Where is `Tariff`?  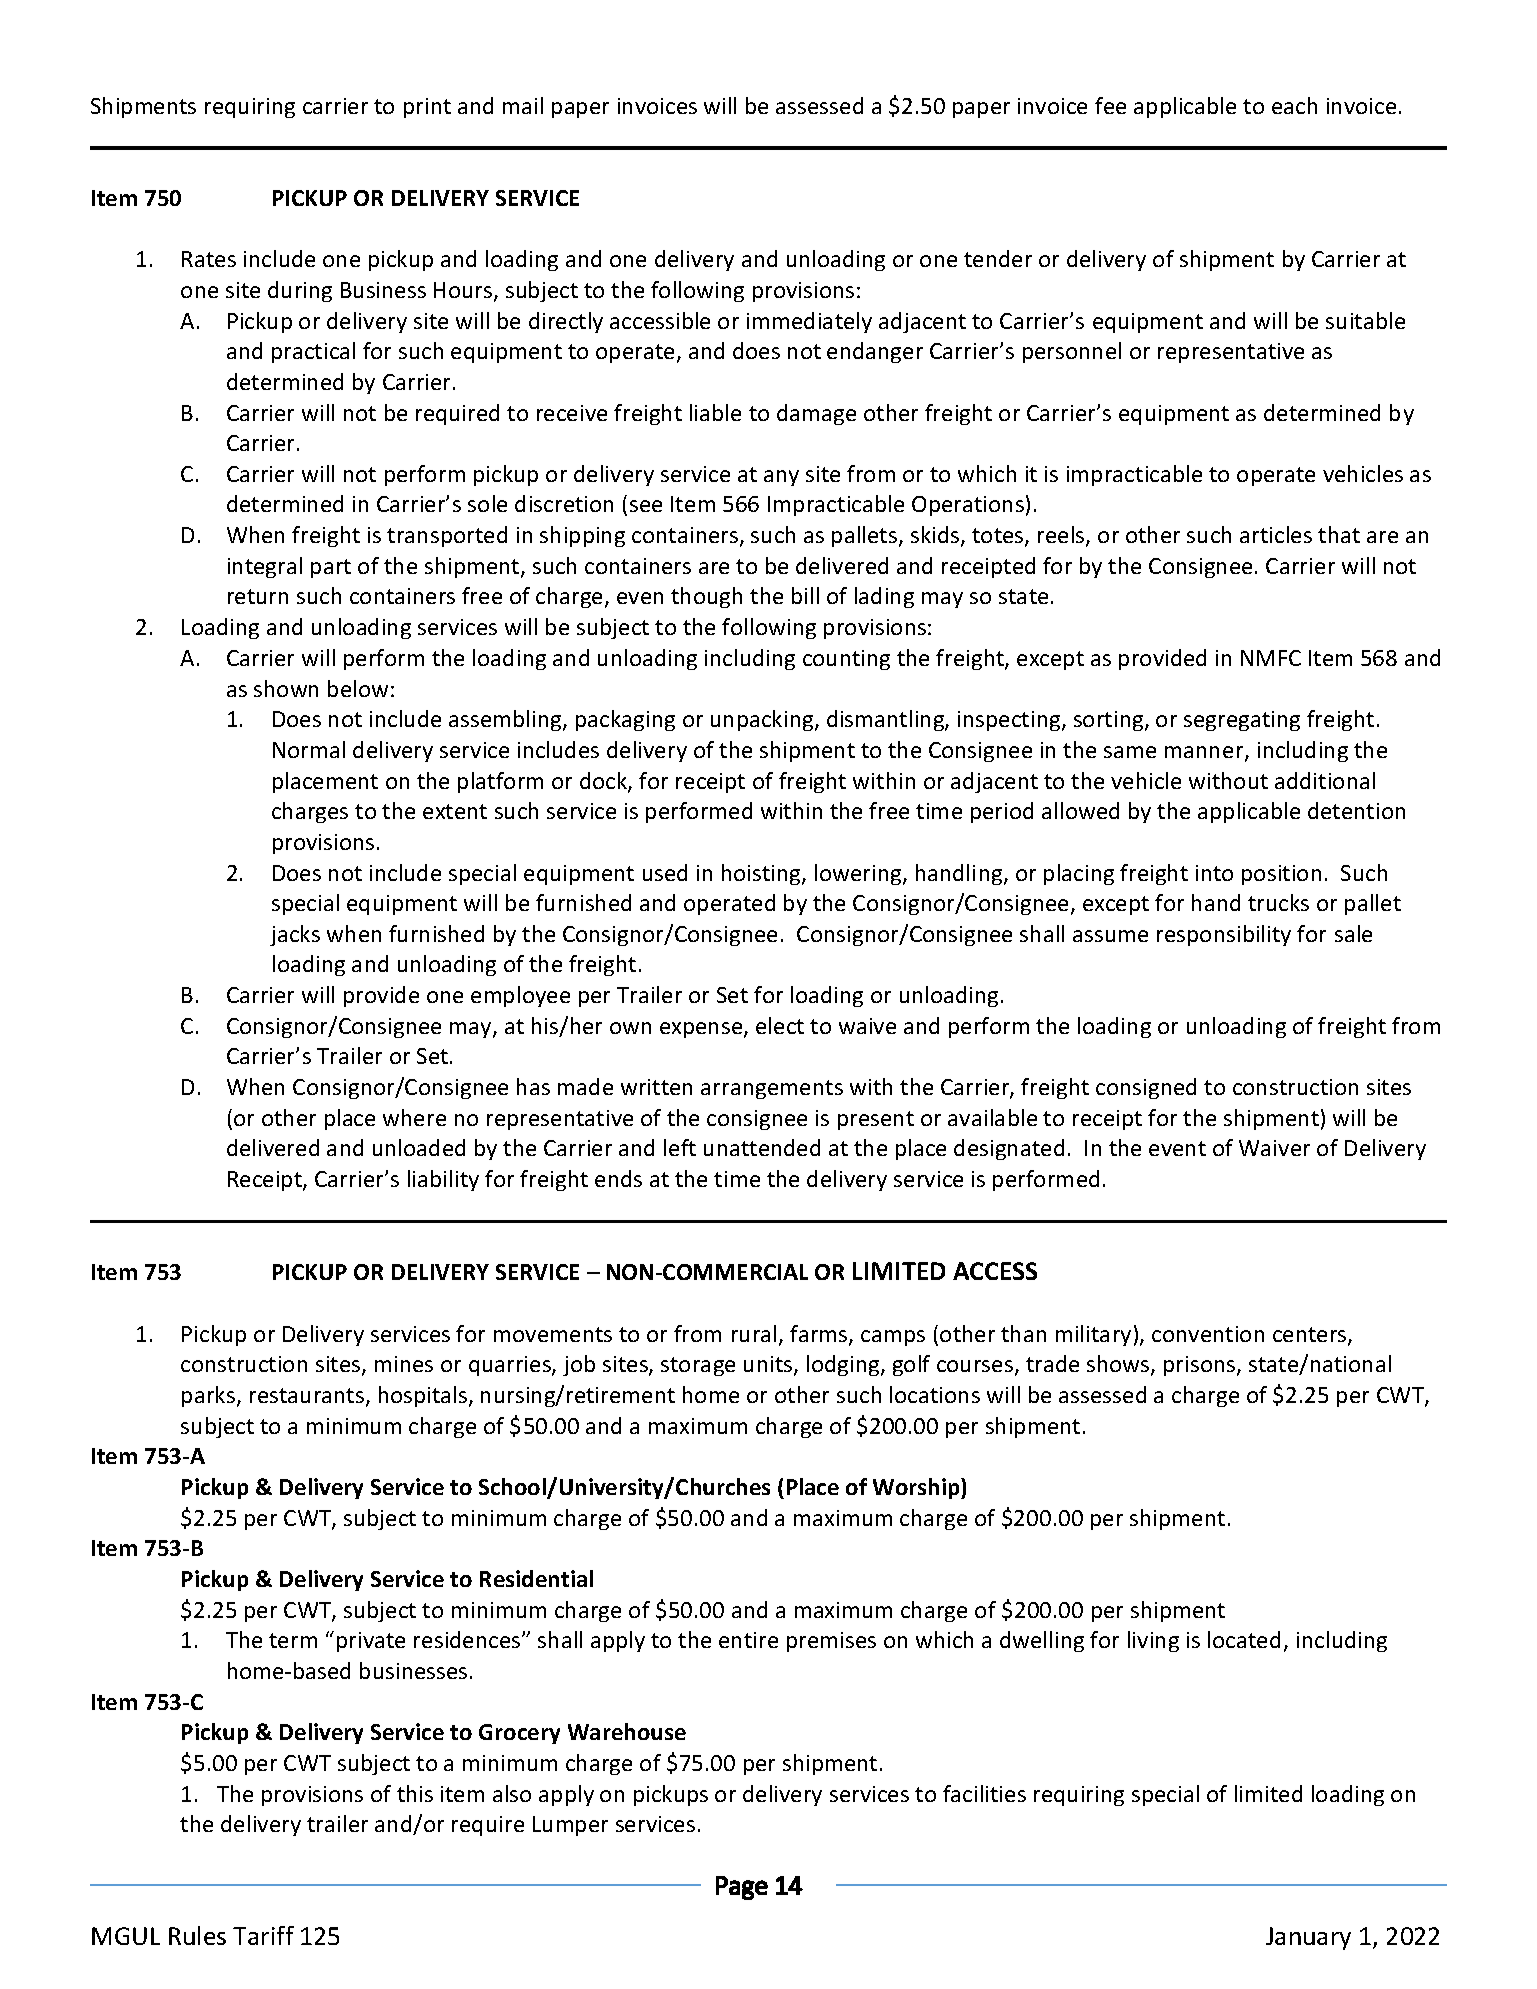 Tariff is located at coordinates (263, 1935).
